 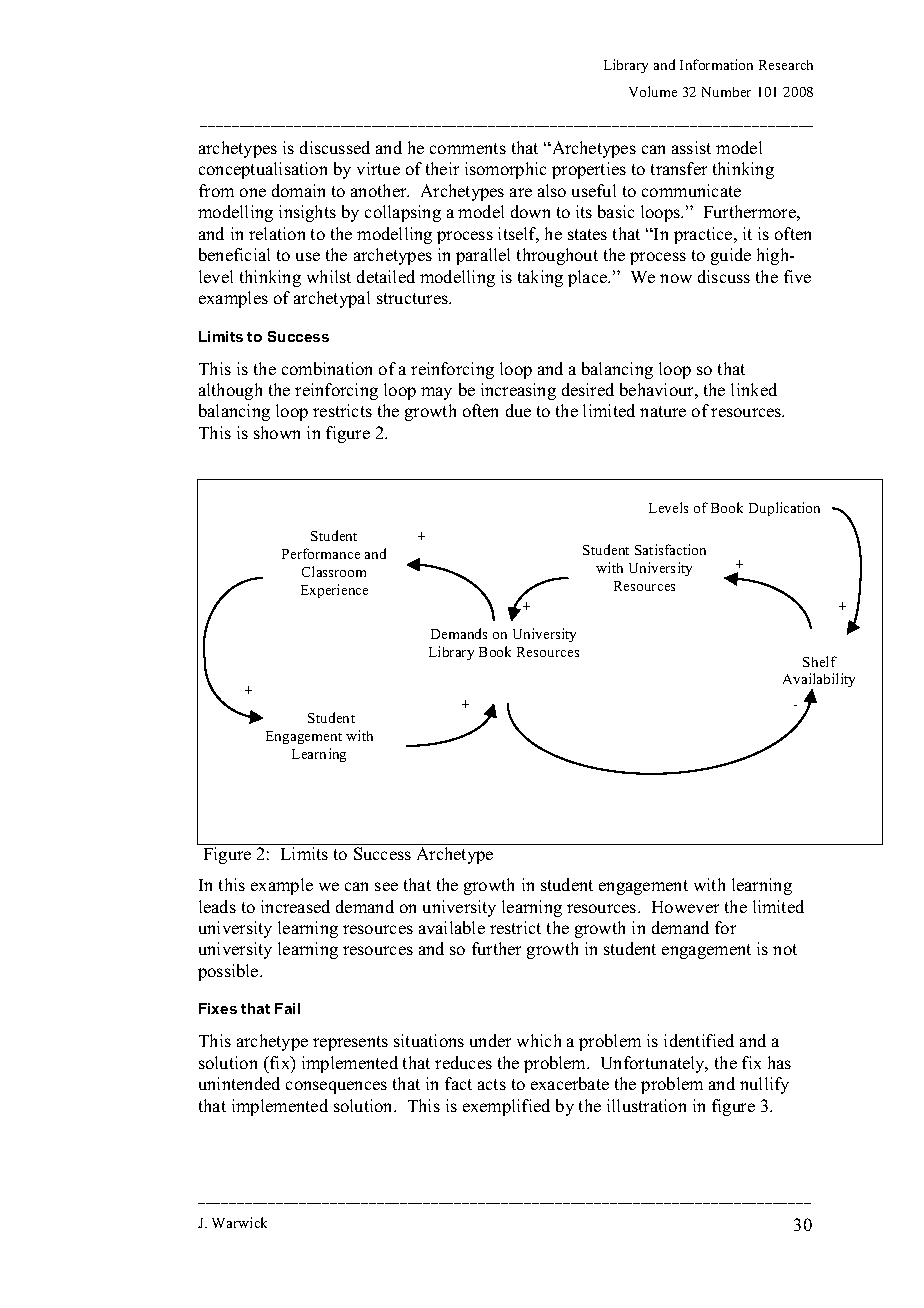 What do you see at coordinates (321, 553) in the document?
I see `Performance` at bounding box center [321, 553].
